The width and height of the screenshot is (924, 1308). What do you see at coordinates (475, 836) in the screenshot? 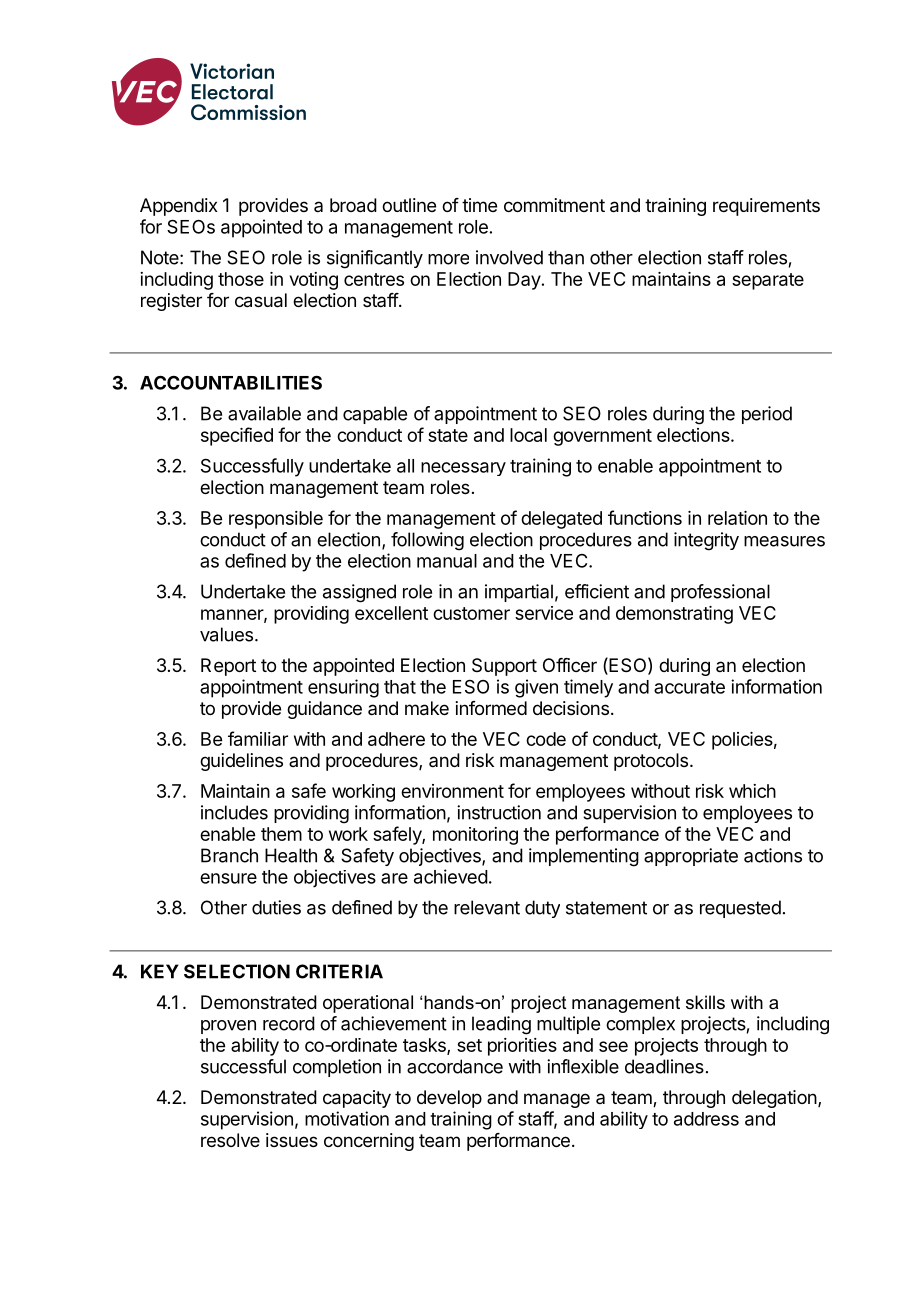
I see `monitoring` at bounding box center [475, 836].
